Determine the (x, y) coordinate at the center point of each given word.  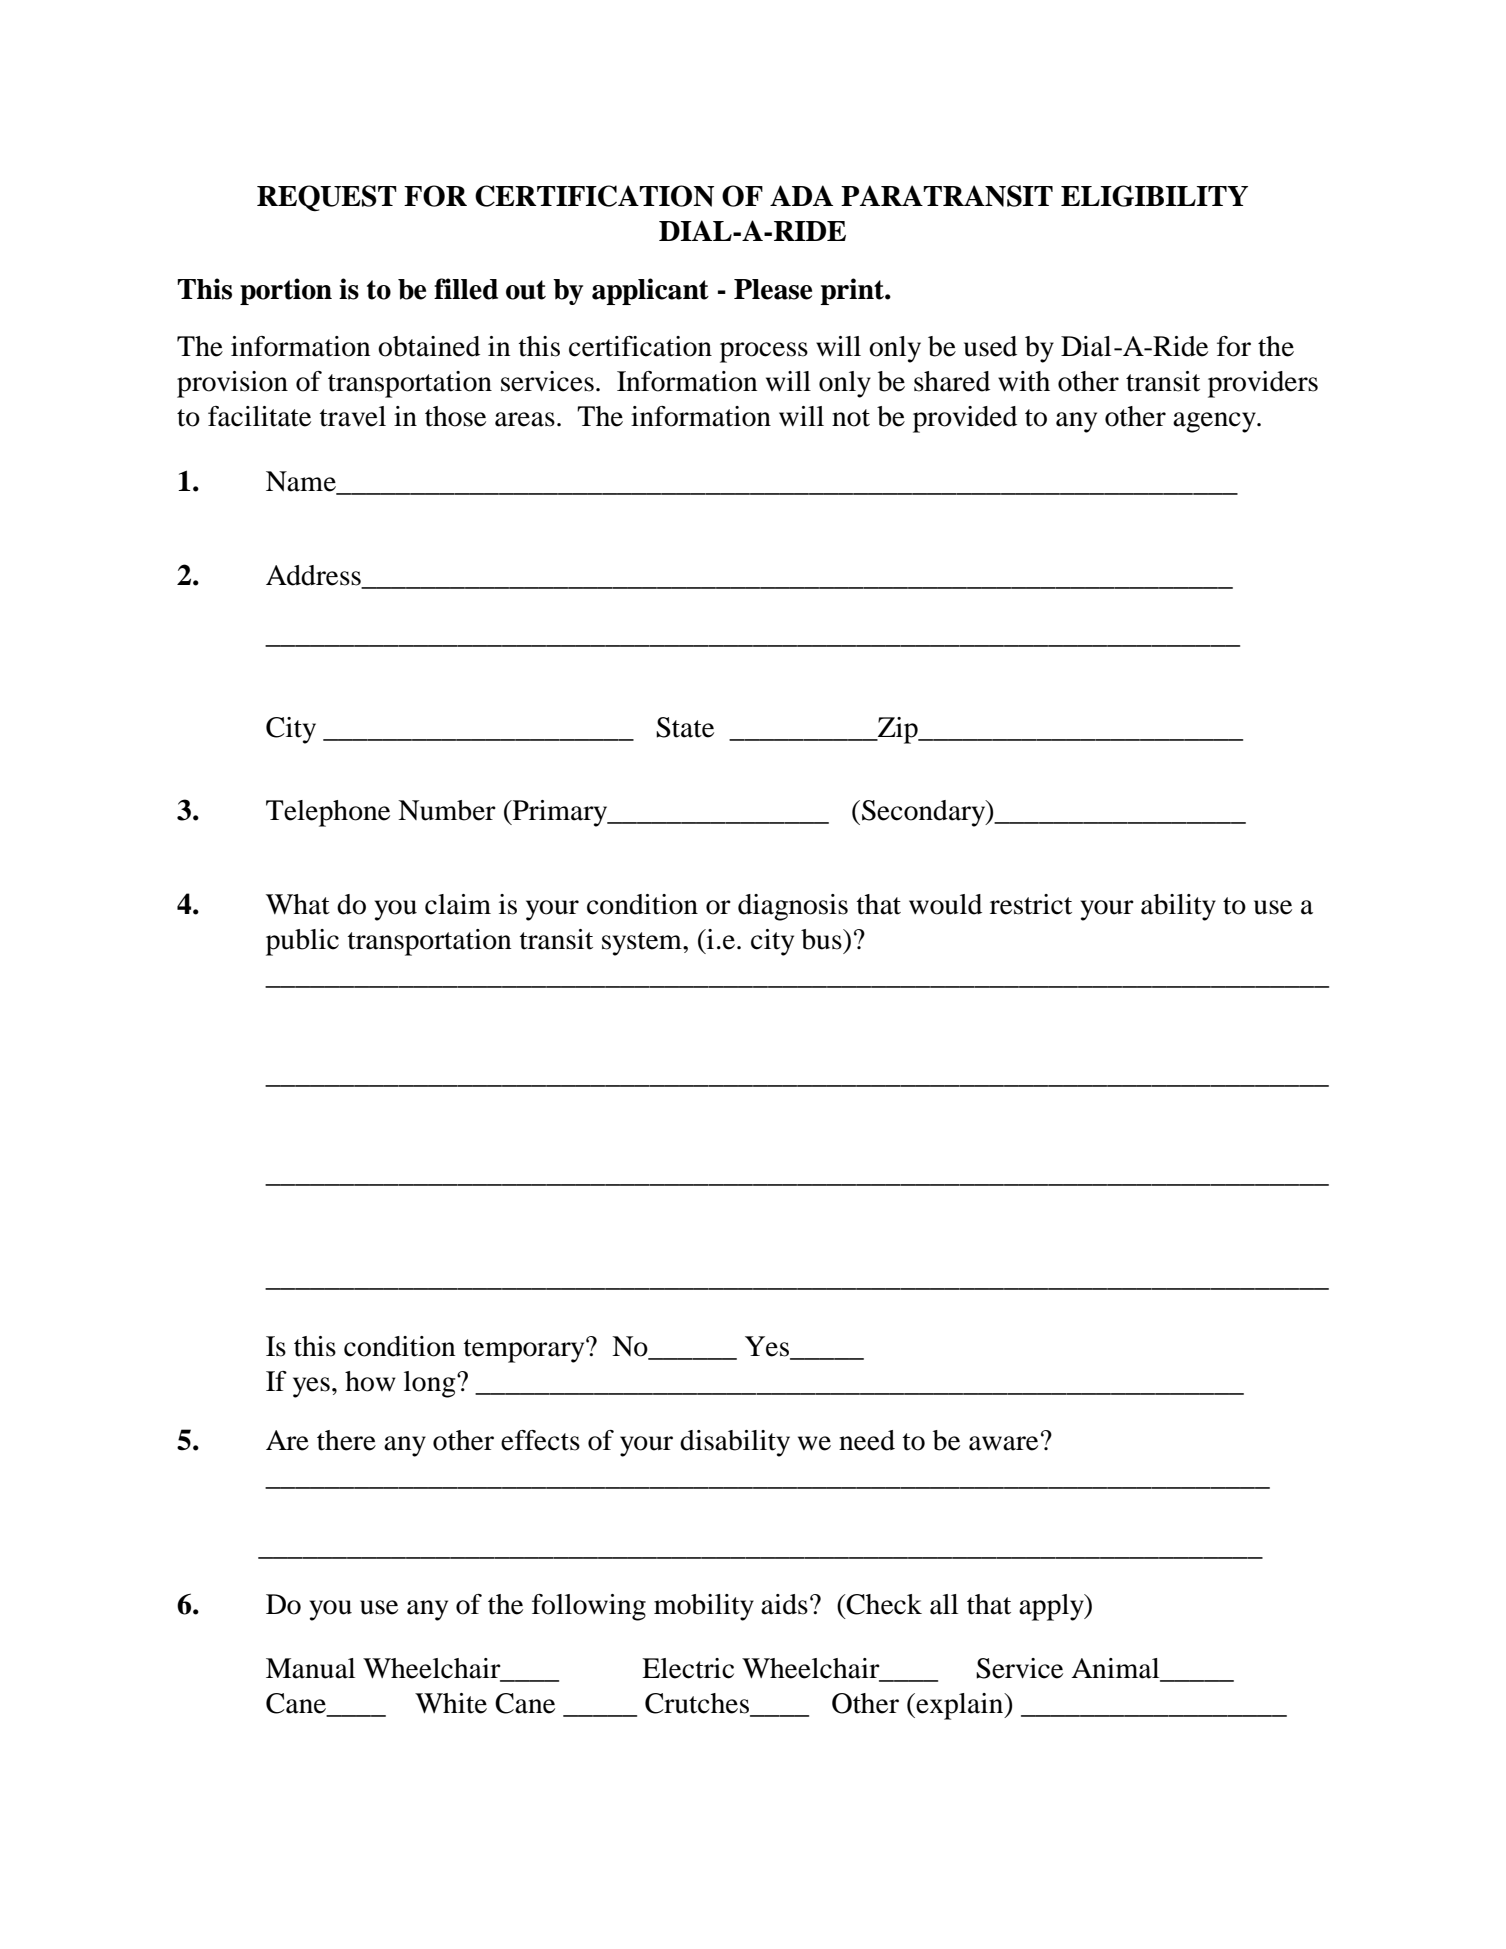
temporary (525, 1350)
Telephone (328, 813)
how (370, 1381)
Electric (688, 1668)
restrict (1031, 904)
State (685, 727)
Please (773, 289)
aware (1003, 1443)
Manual (310, 1668)
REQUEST (327, 198)
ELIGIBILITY (1154, 196)
